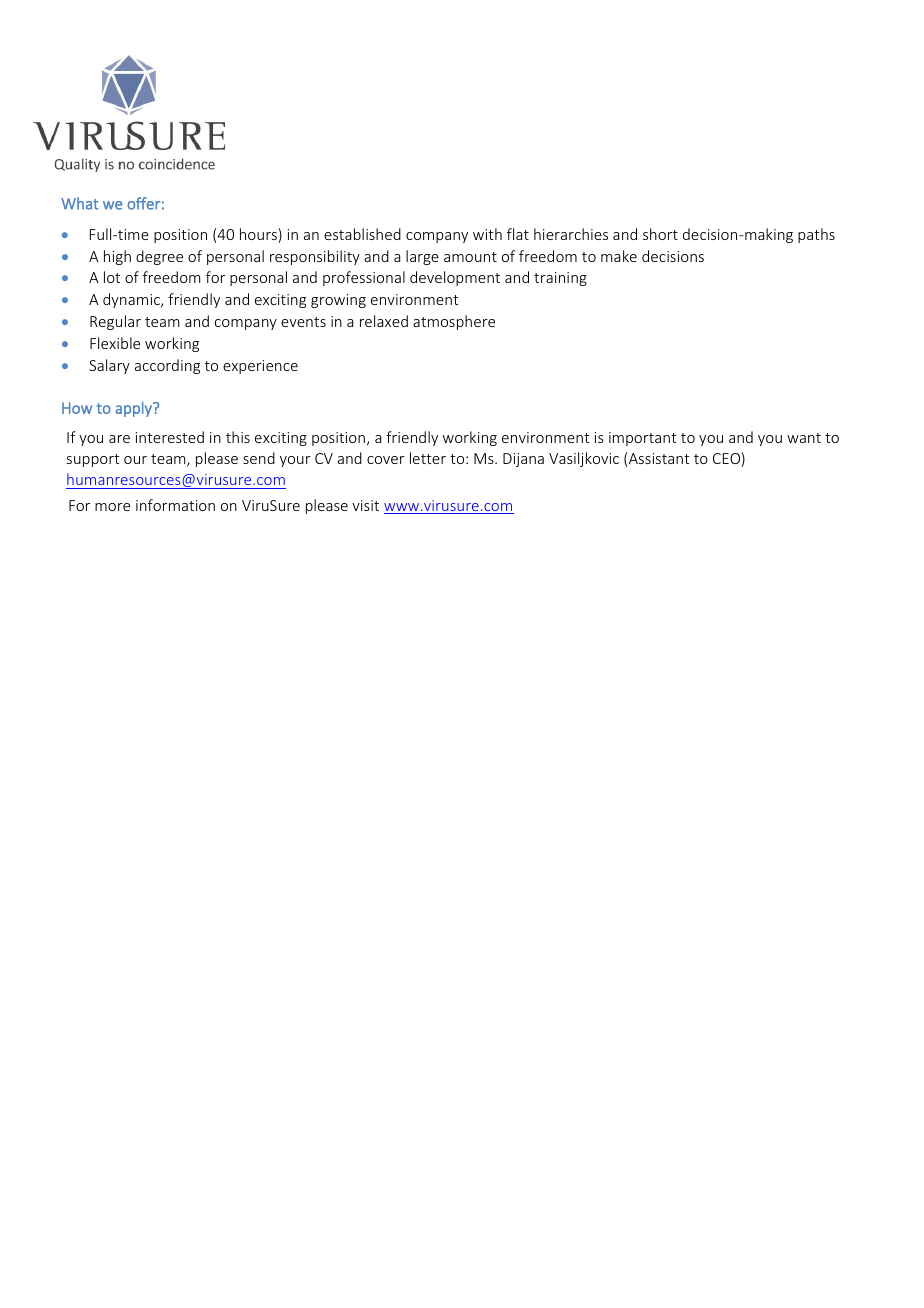 This screenshot has width=924, height=1308. I want to click on What, so click(80, 203).
